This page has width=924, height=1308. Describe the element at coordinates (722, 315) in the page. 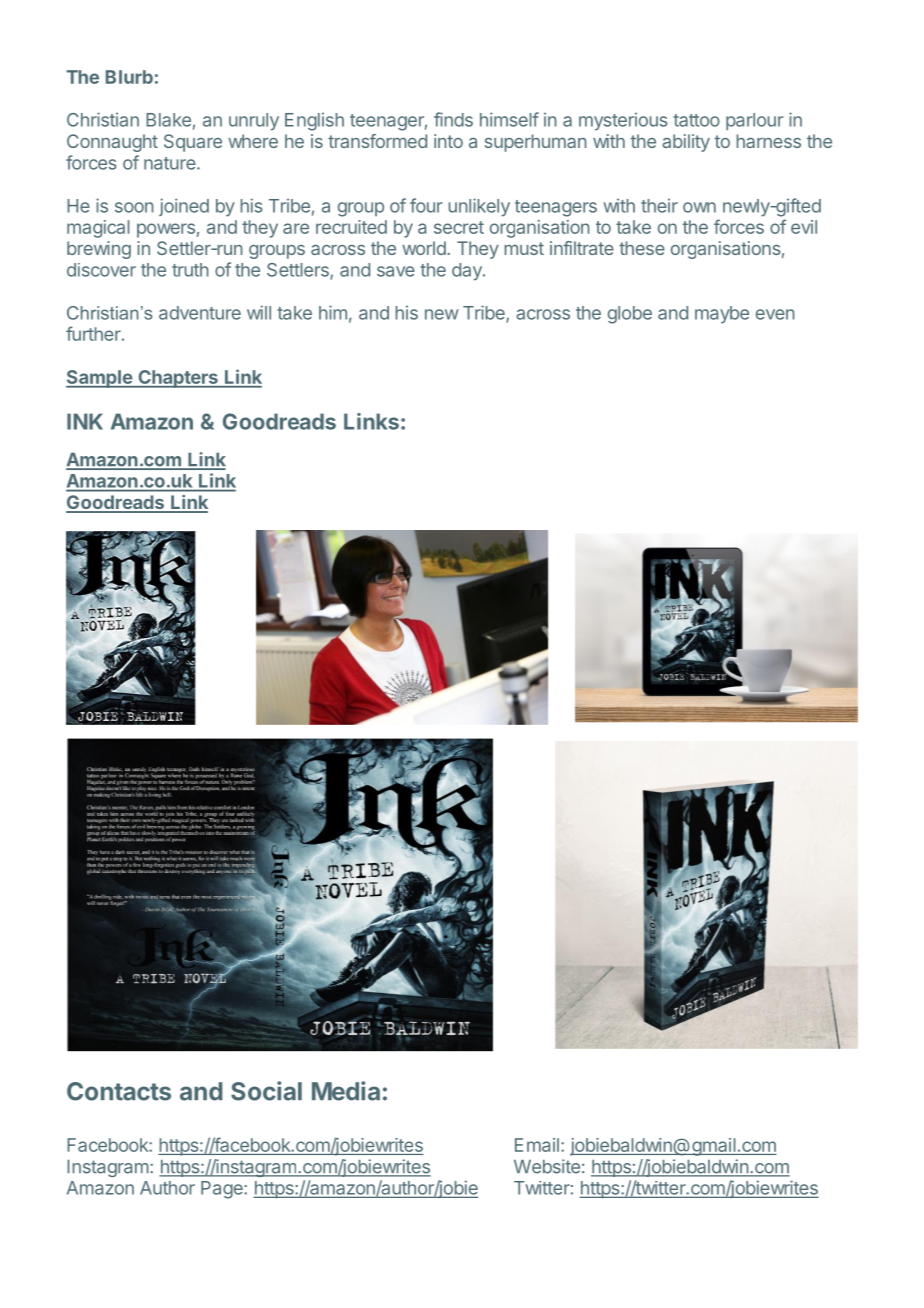

I see `maybe` at that location.
